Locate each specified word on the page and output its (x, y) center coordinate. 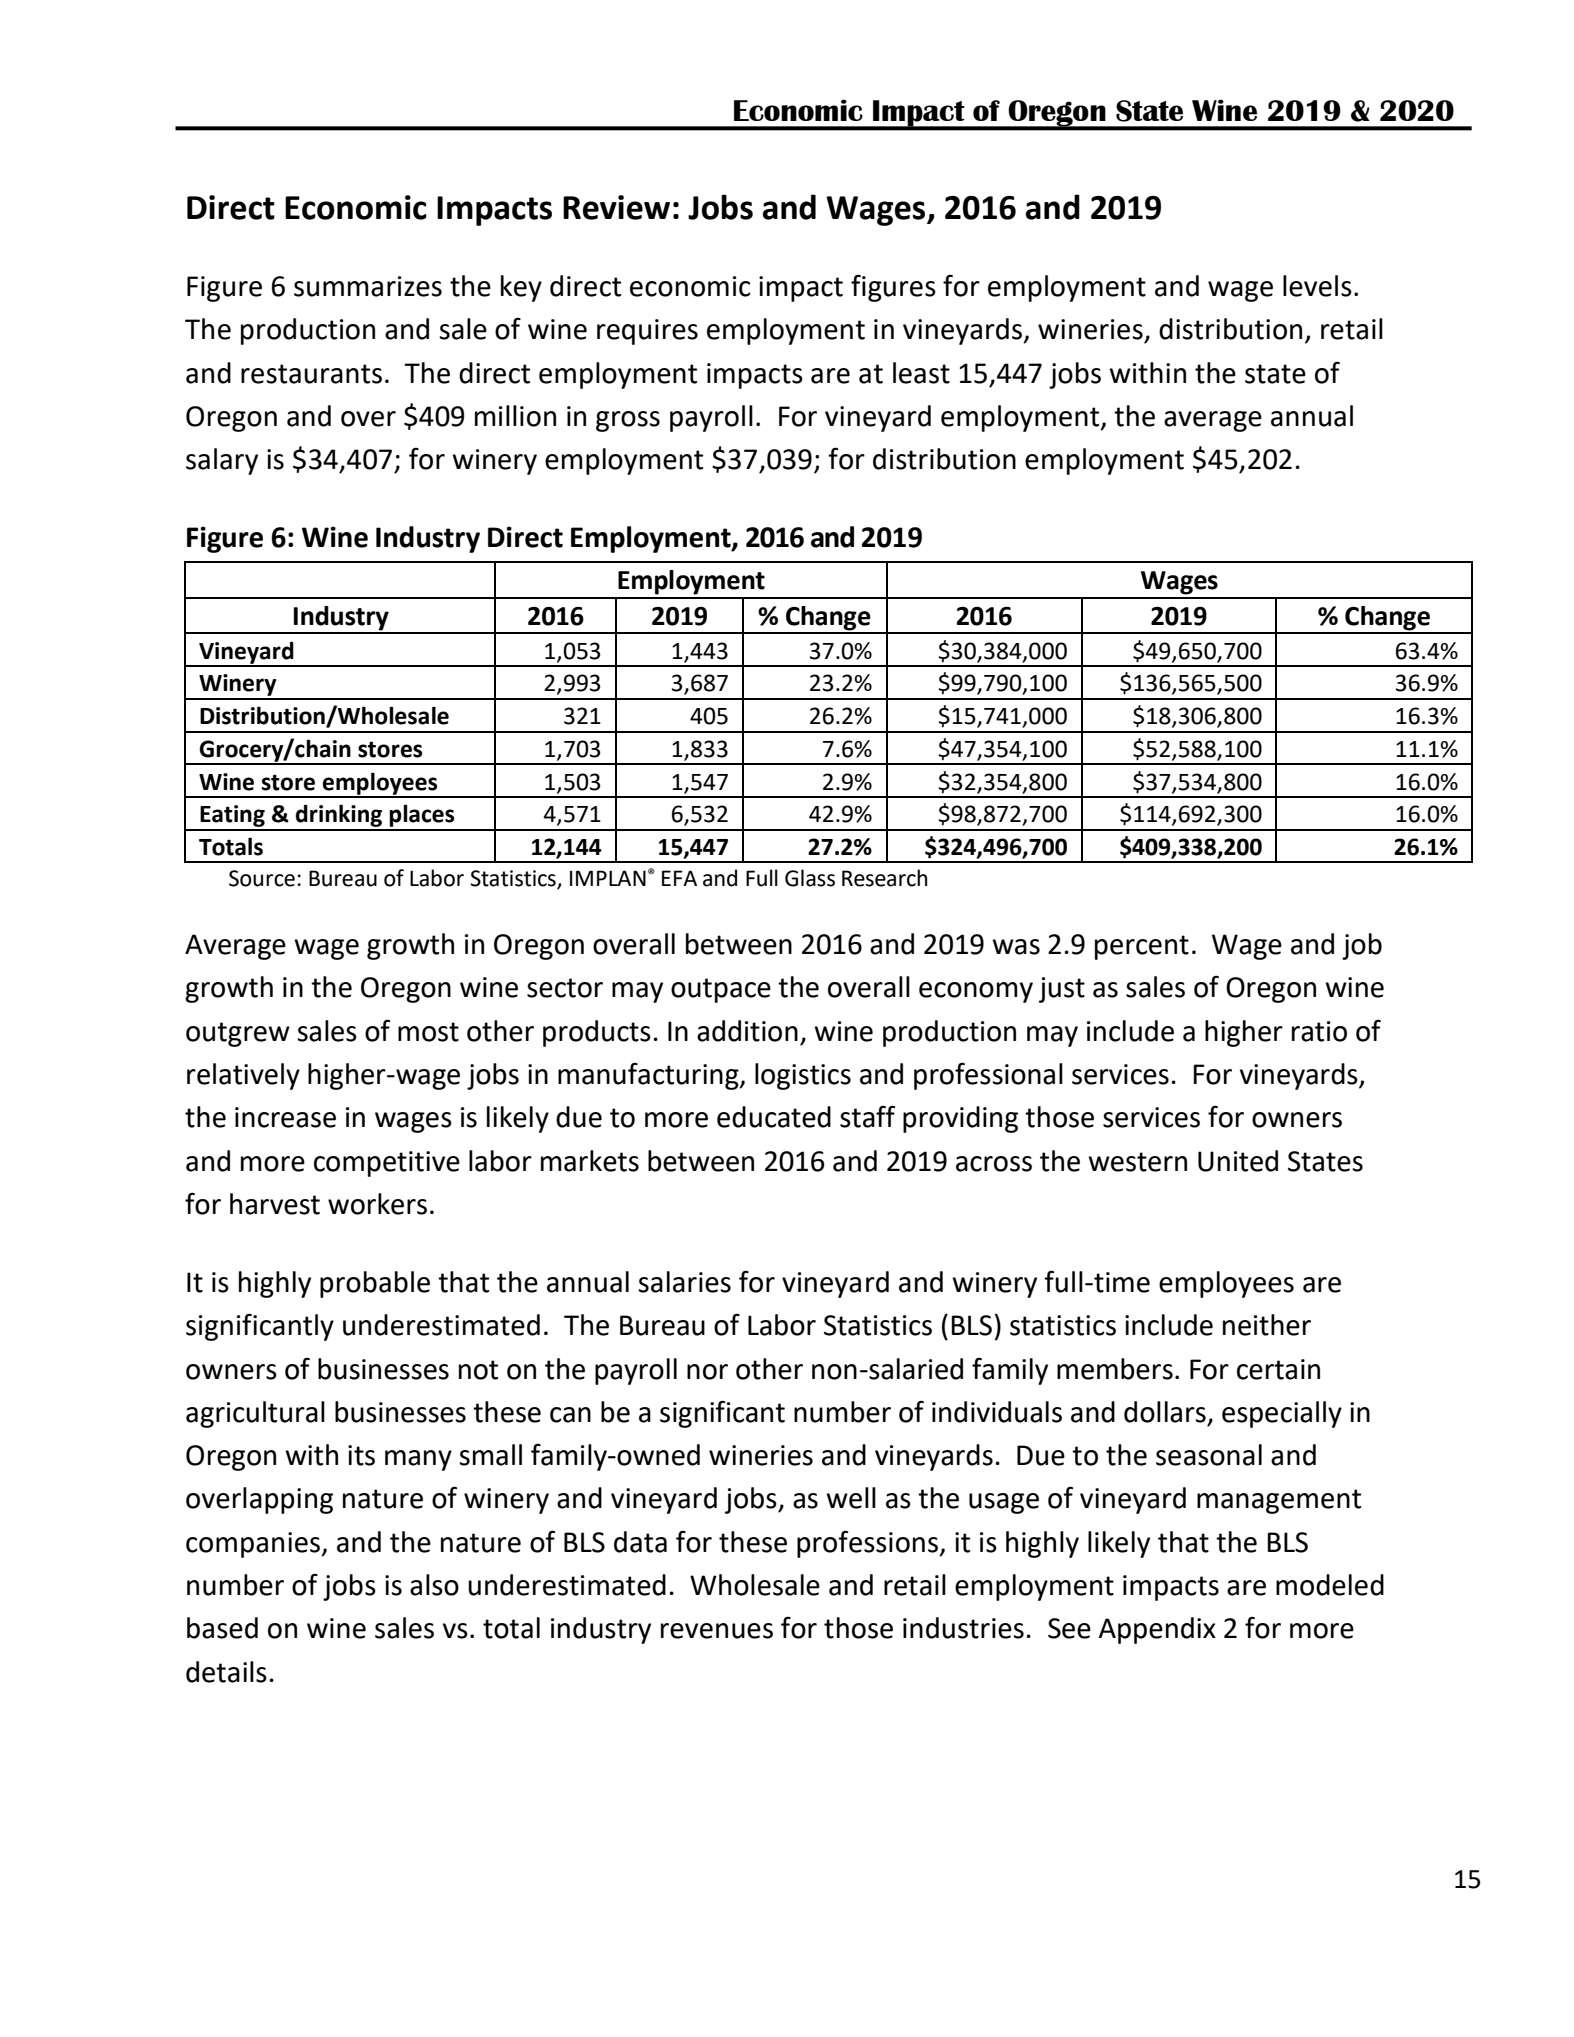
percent (1142, 947)
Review (616, 207)
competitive (387, 1164)
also (434, 1585)
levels (1317, 286)
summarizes (368, 286)
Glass (810, 878)
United (1238, 1161)
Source (262, 878)
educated (774, 1117)
